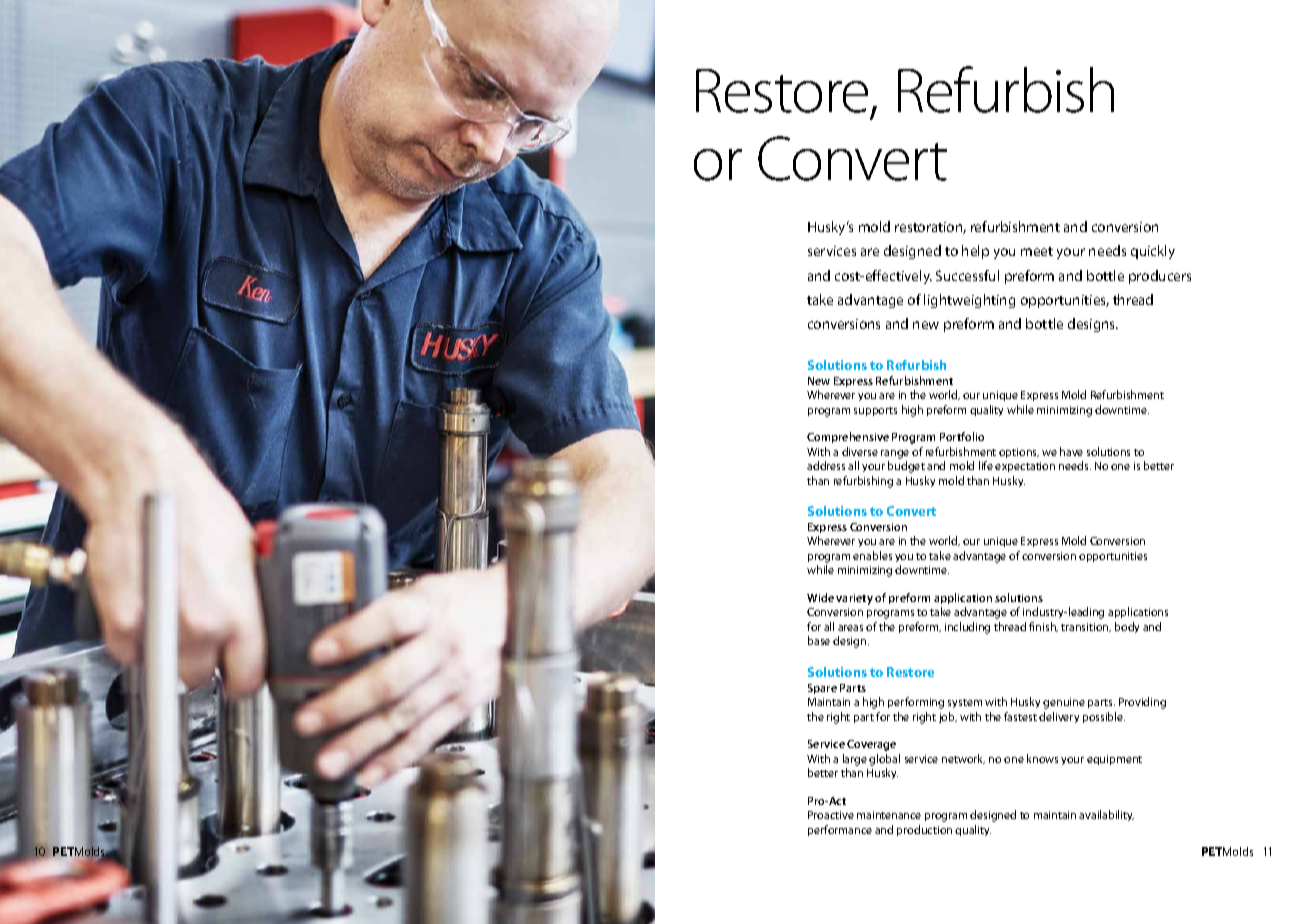 Image resolution: width=1308 pixels, height=924 pixels. What do you see at coordinates (986, 465) in the screenshot?
I see `life` at bounding box center [986, 465].
